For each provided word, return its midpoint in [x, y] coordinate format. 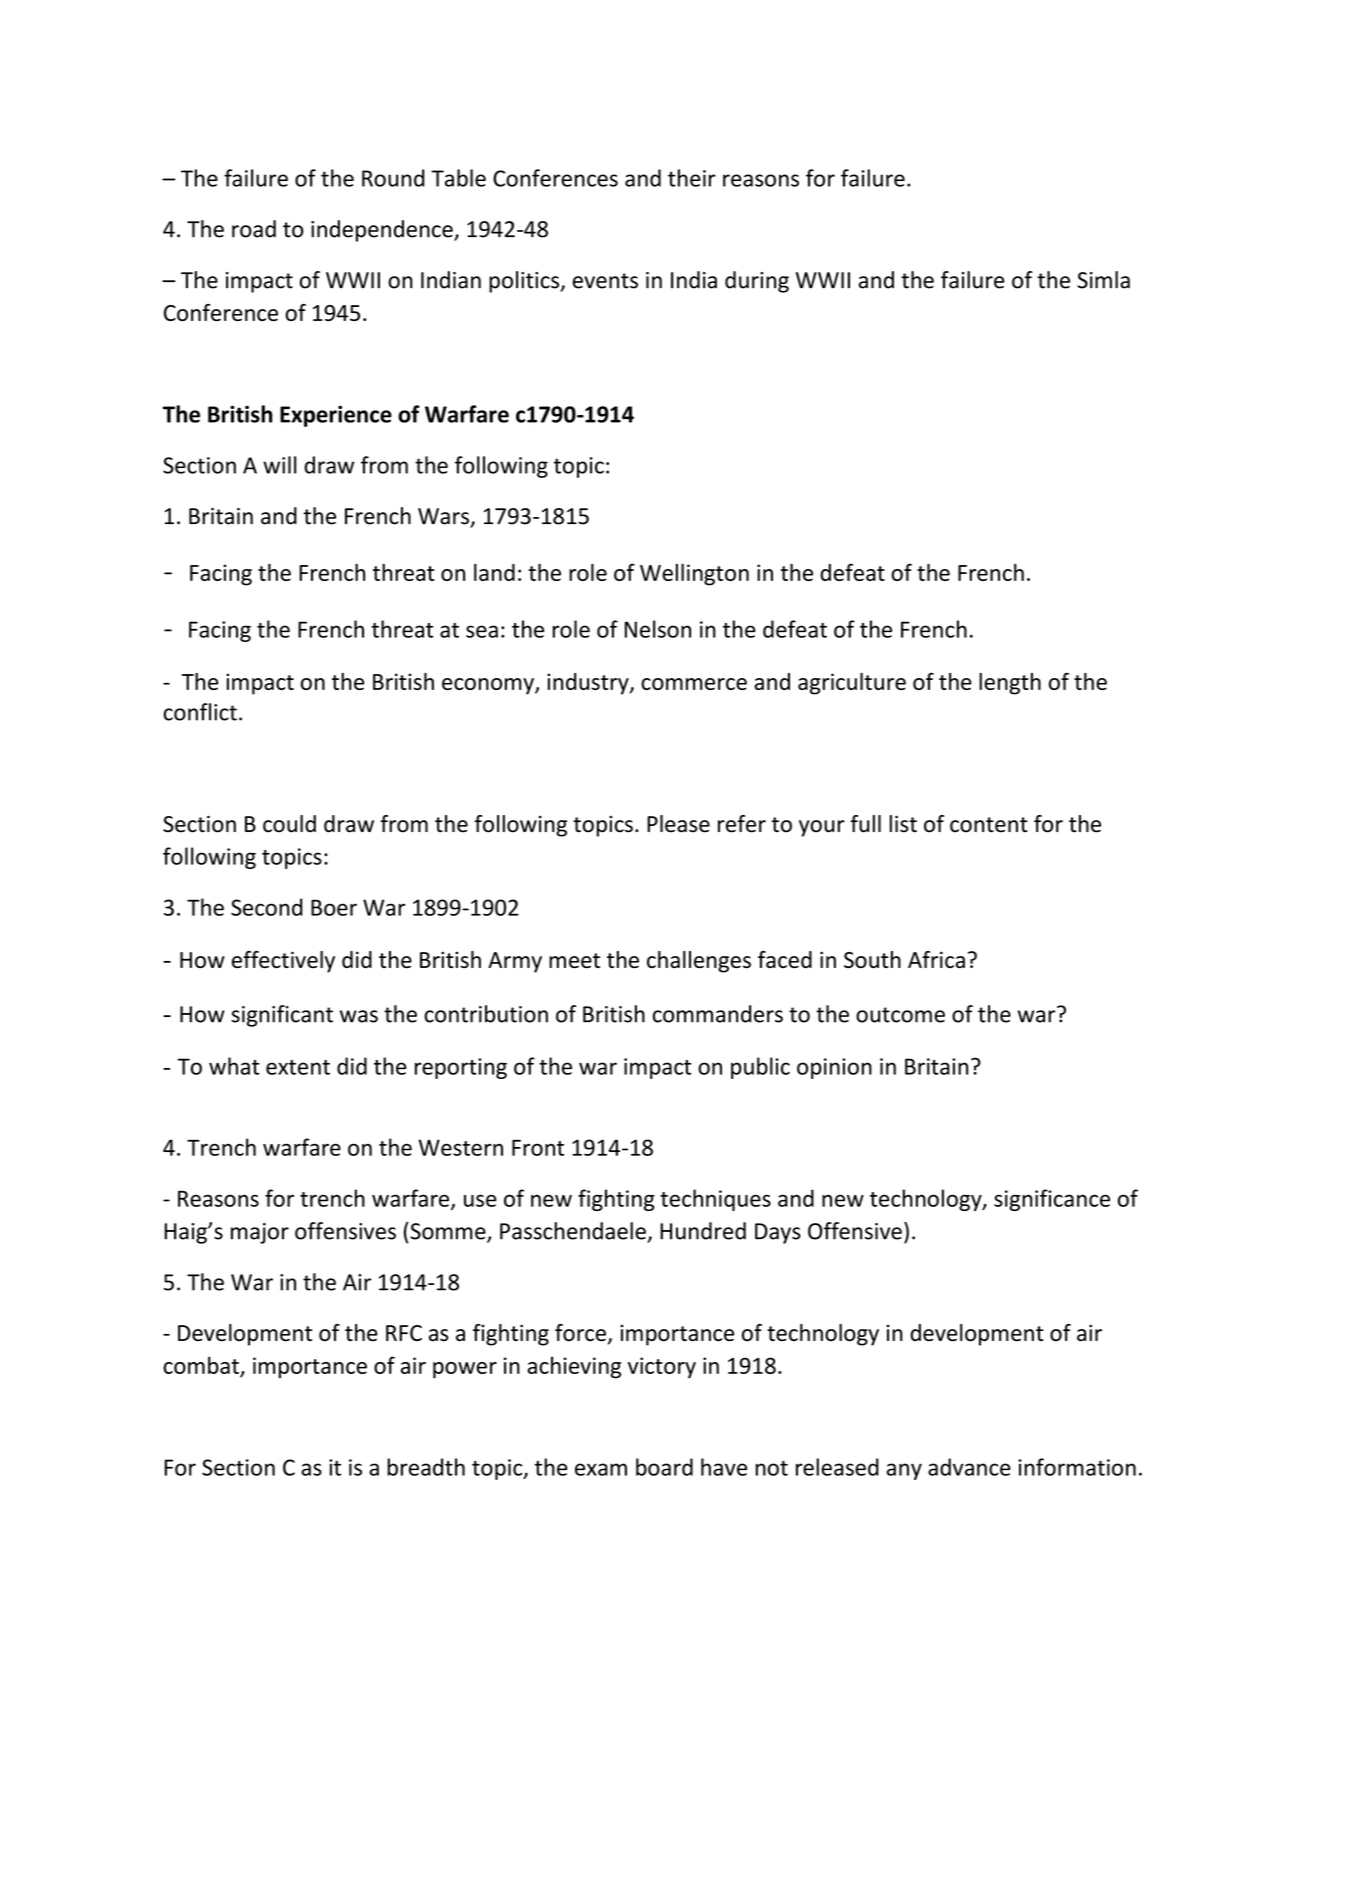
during [757, 282]
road [254, 229]
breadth [426, 1467]
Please [678, 824]
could [289, 824]
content [989, 825]
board [664, 1467]
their [692, 178]
